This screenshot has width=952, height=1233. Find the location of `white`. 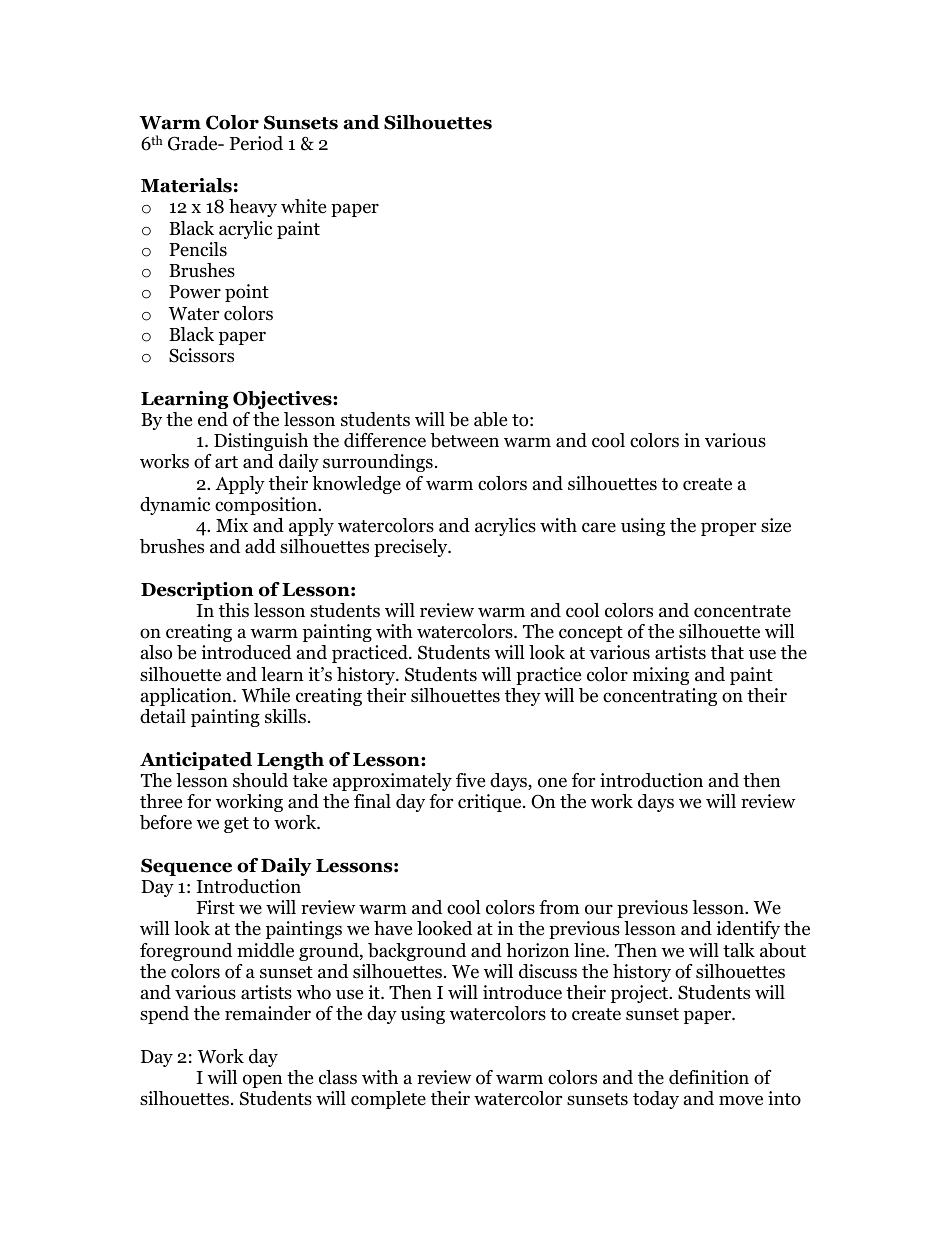

white is located at coordinates (303, 206).
